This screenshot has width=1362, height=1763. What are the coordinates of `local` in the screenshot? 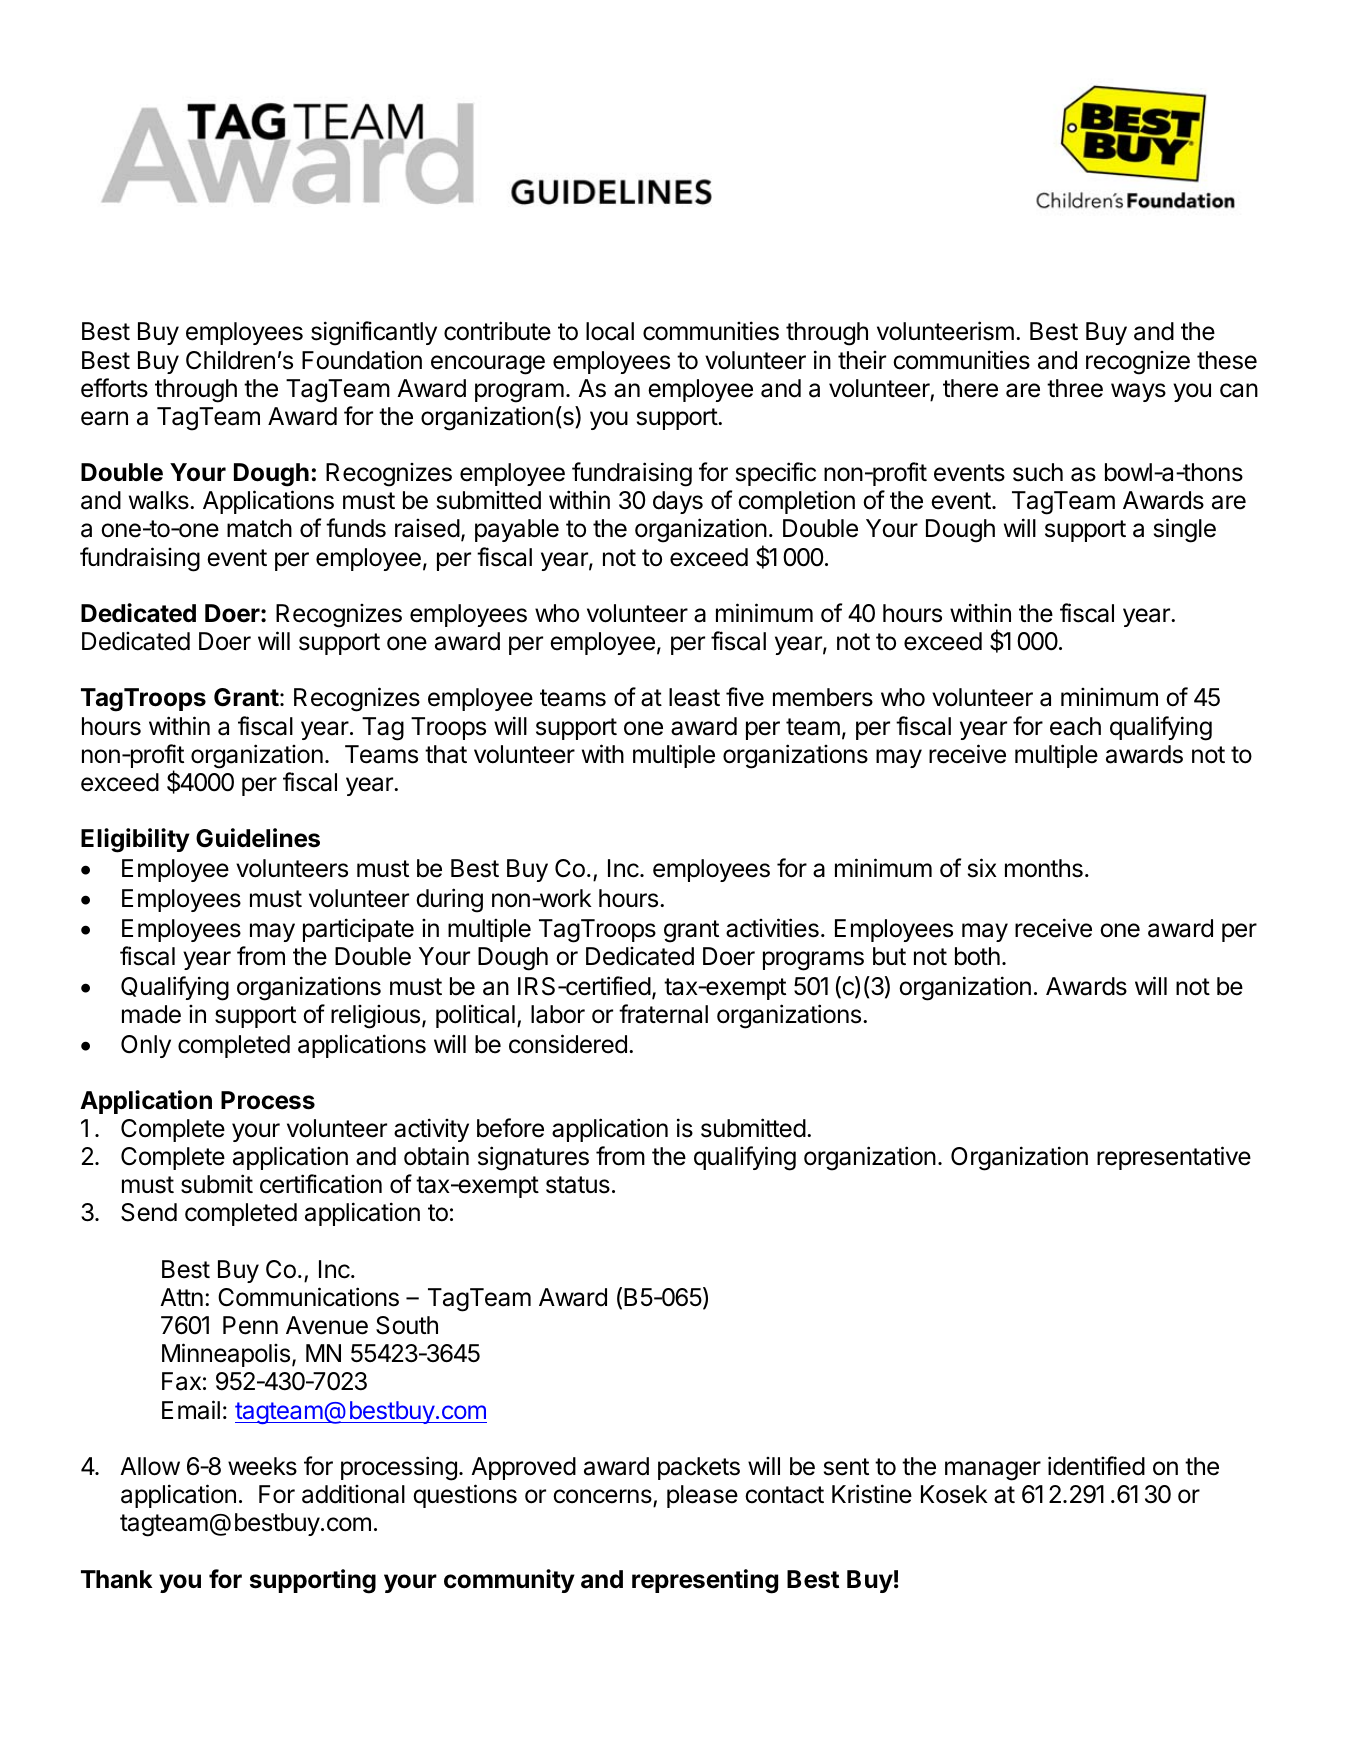 It's located at (610, 331).
